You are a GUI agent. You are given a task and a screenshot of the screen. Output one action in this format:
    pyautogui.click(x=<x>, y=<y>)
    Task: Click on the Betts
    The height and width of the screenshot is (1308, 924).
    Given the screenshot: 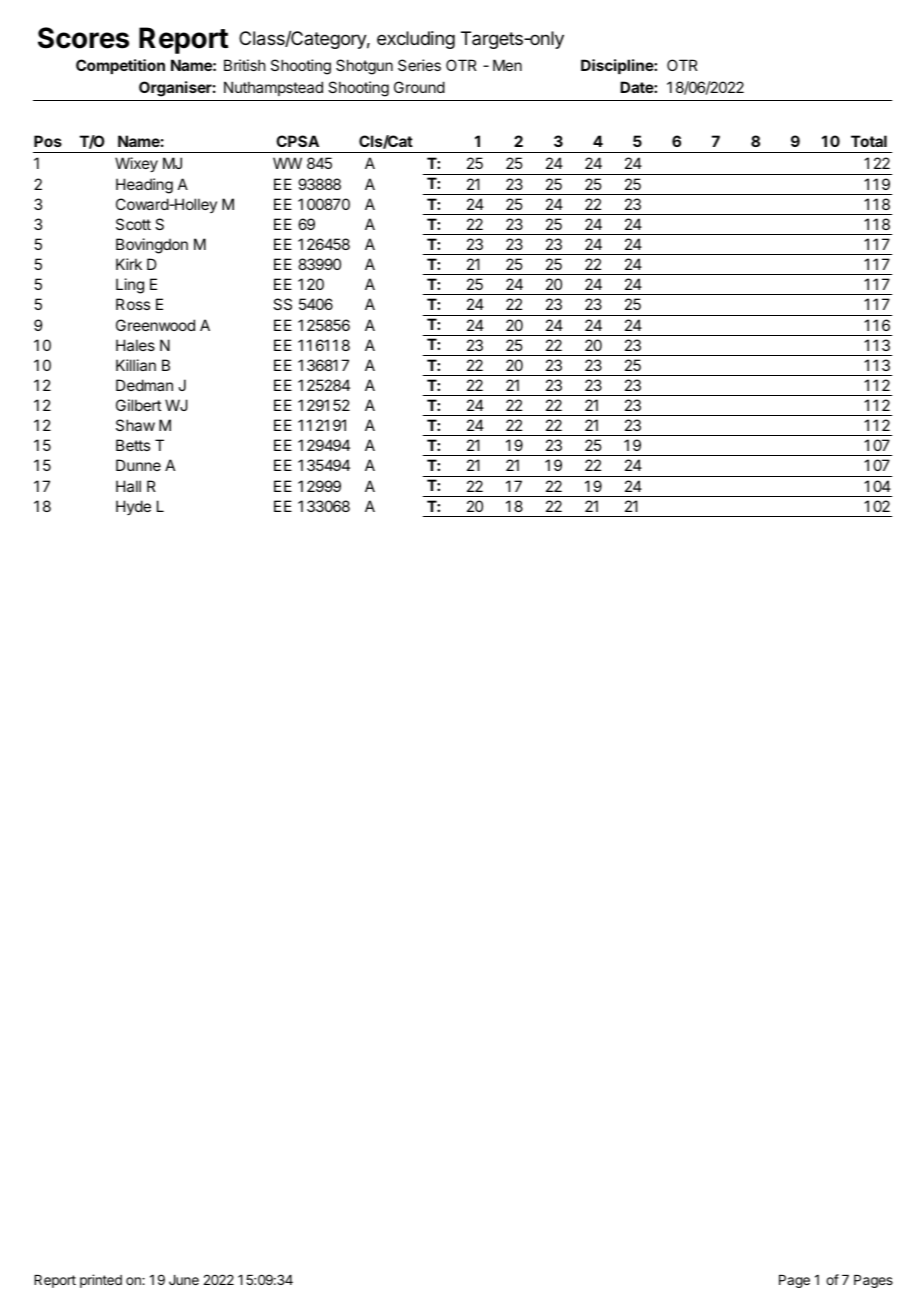 What is the action you would take?
    pyautogui.click(x=133, y=445)
